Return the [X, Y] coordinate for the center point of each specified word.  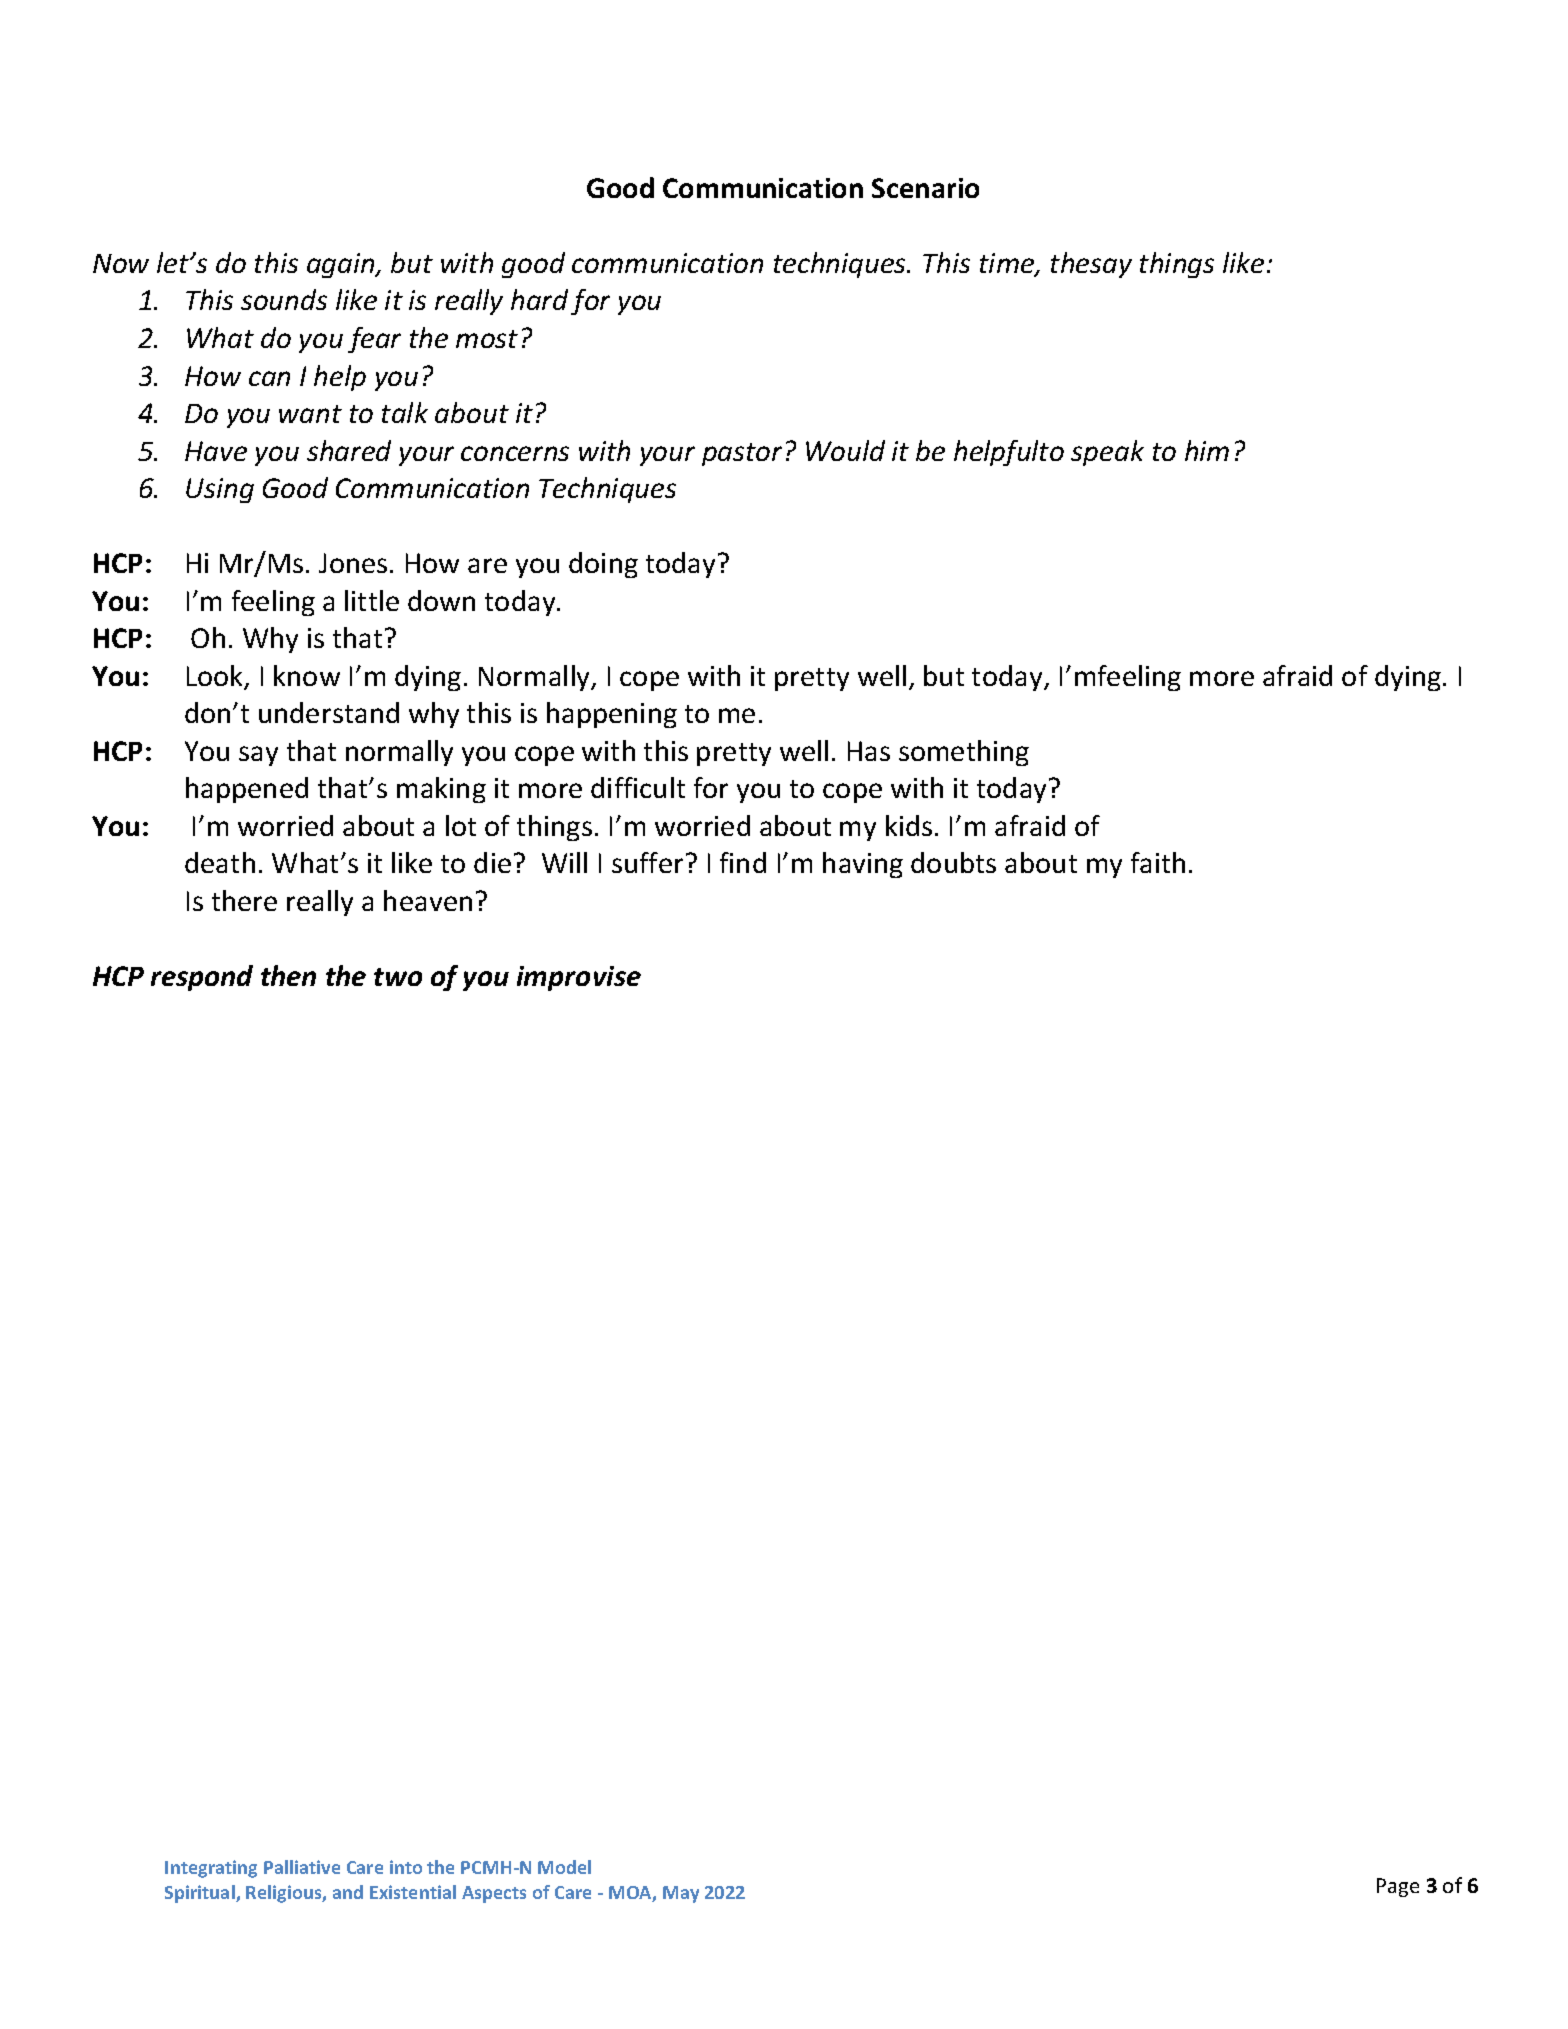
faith [1158, 862]
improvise [579, 978]
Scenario [925, 188]
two [398, 977]
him [1207, 450]
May [681, 1894]
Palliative [302, 1867]
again [342, 265]
